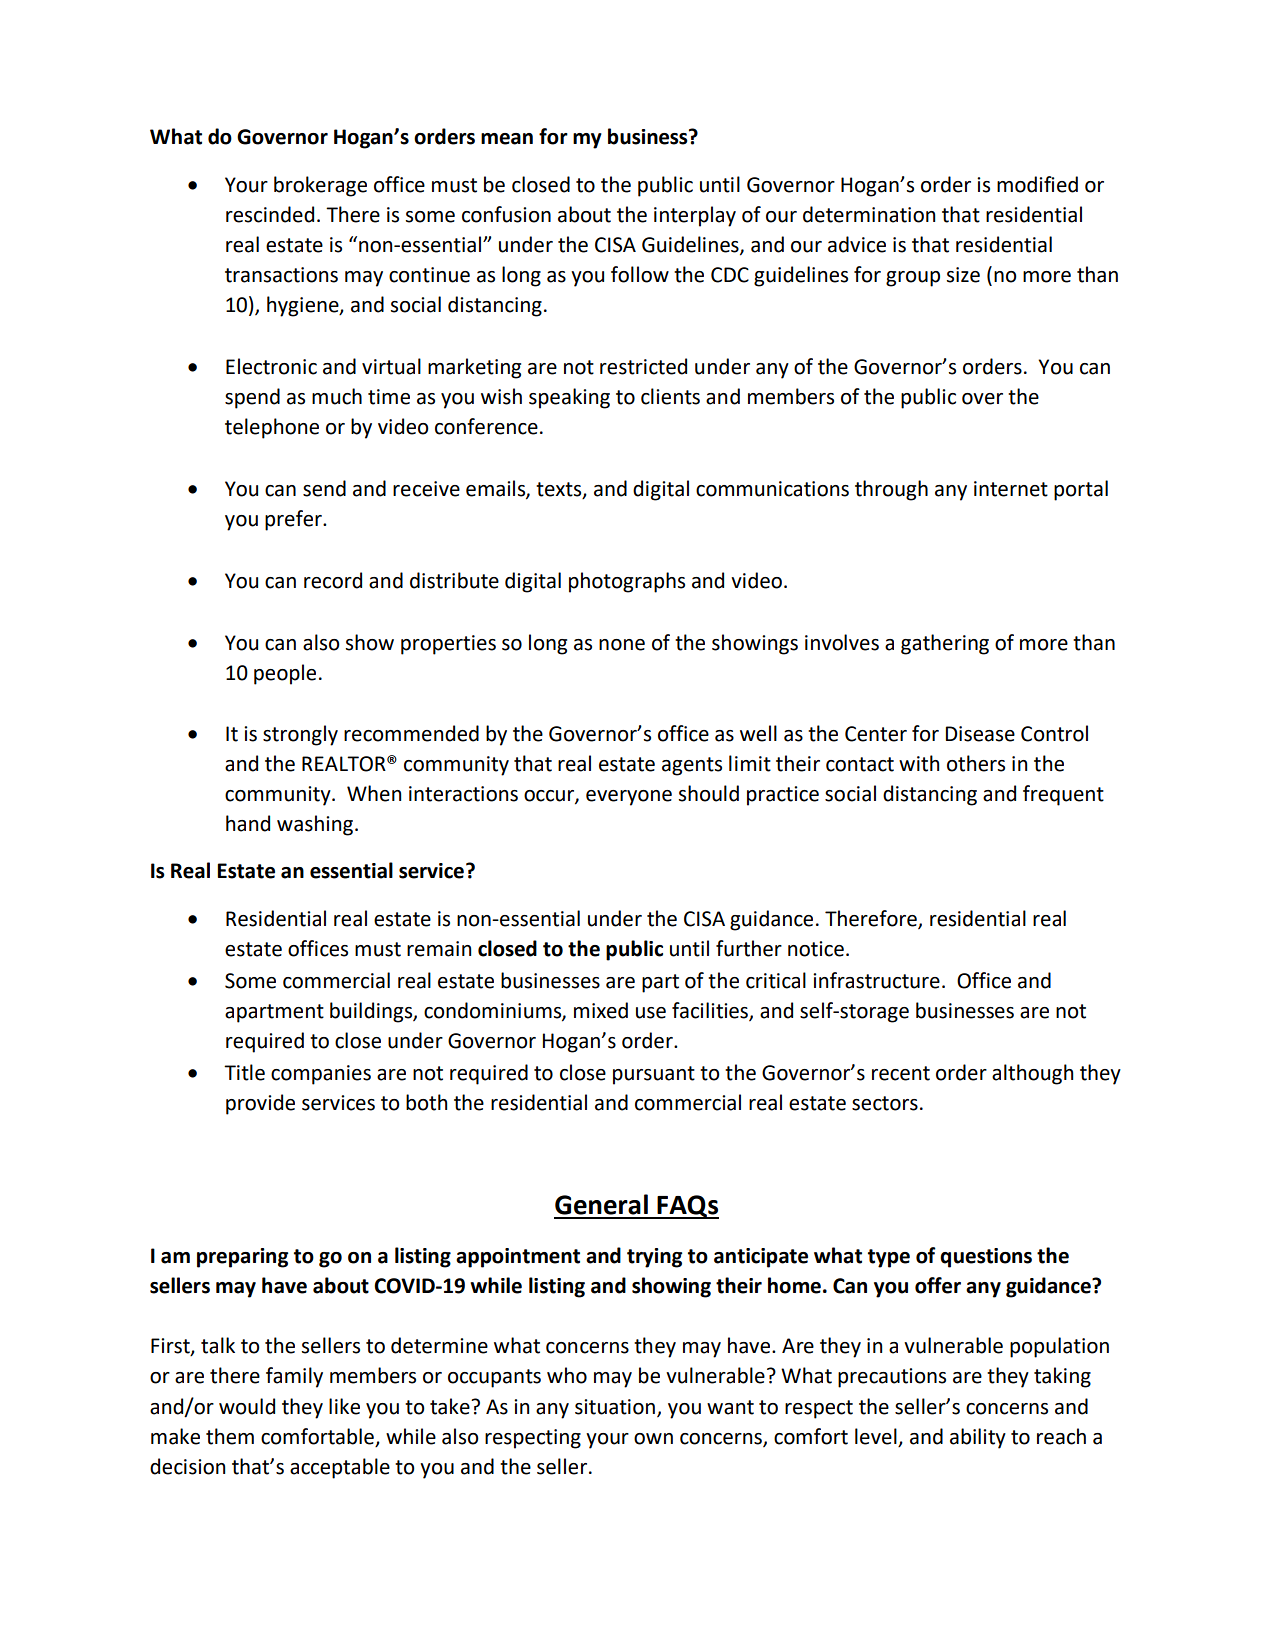 This image has height=1649, width=1274. I want to click on modified, so click(1037, 184).
